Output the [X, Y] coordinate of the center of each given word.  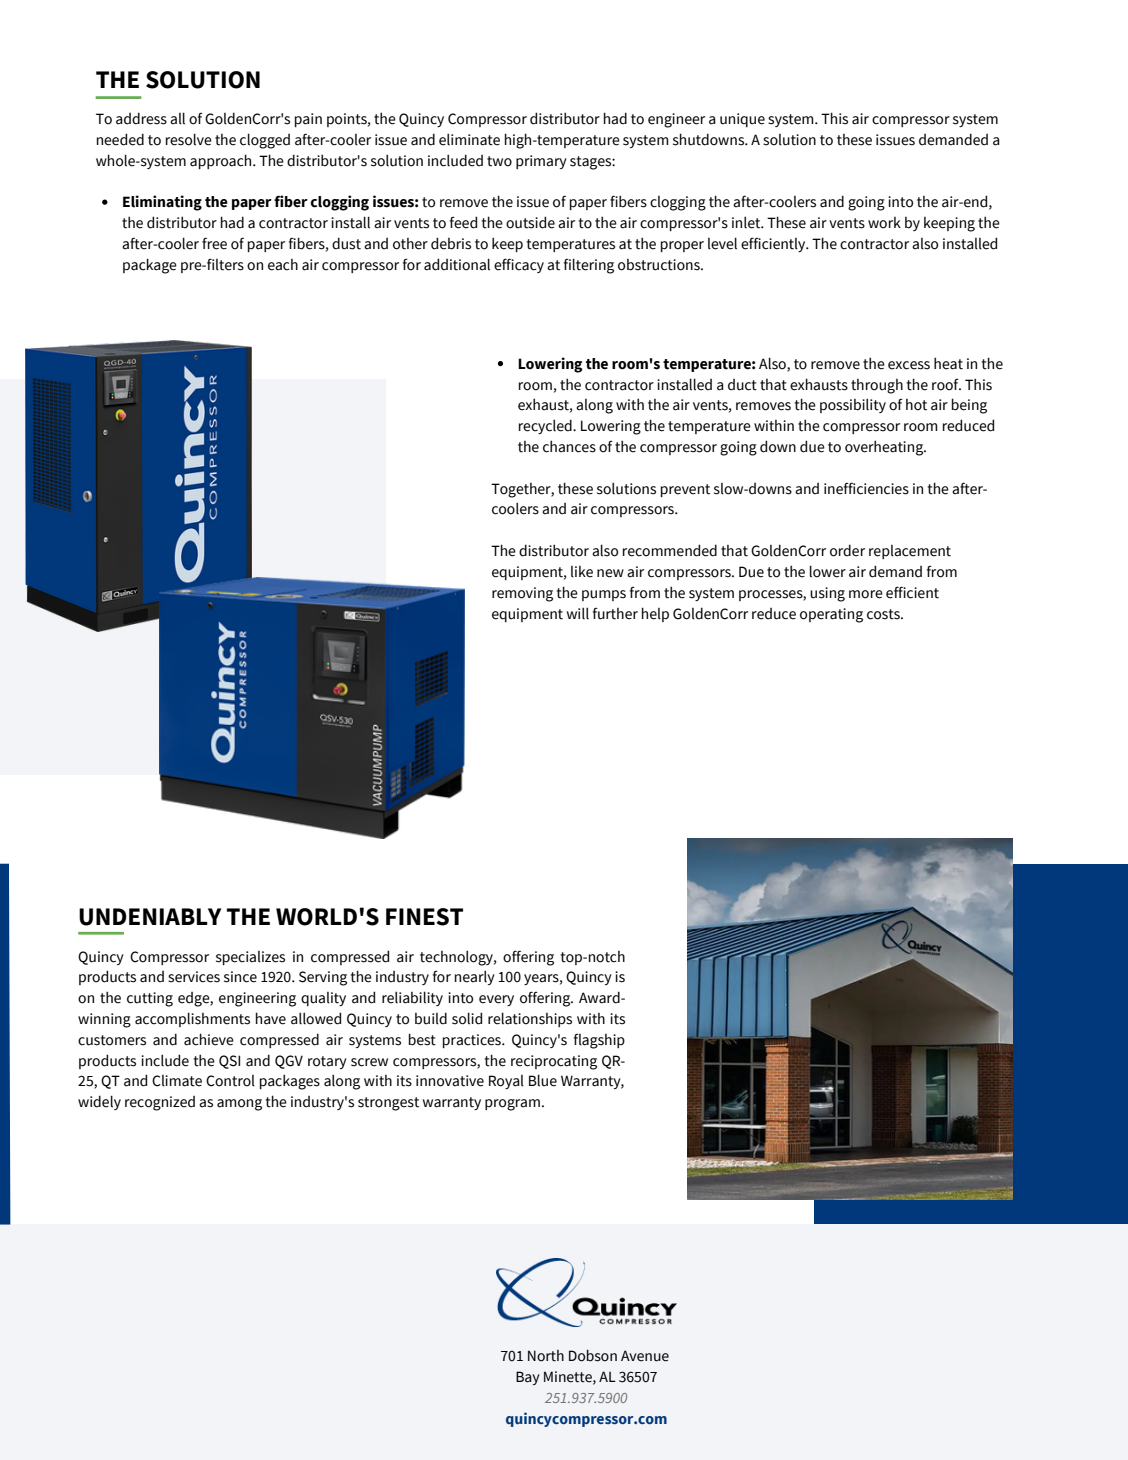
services [194, 977]
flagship [599, 1041]
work [884, 223]
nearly [475, 977]
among [239, 1105]
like [582, 572]
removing [522, 594]
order [847, 550]
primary [541, 162]
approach [222, 161]
